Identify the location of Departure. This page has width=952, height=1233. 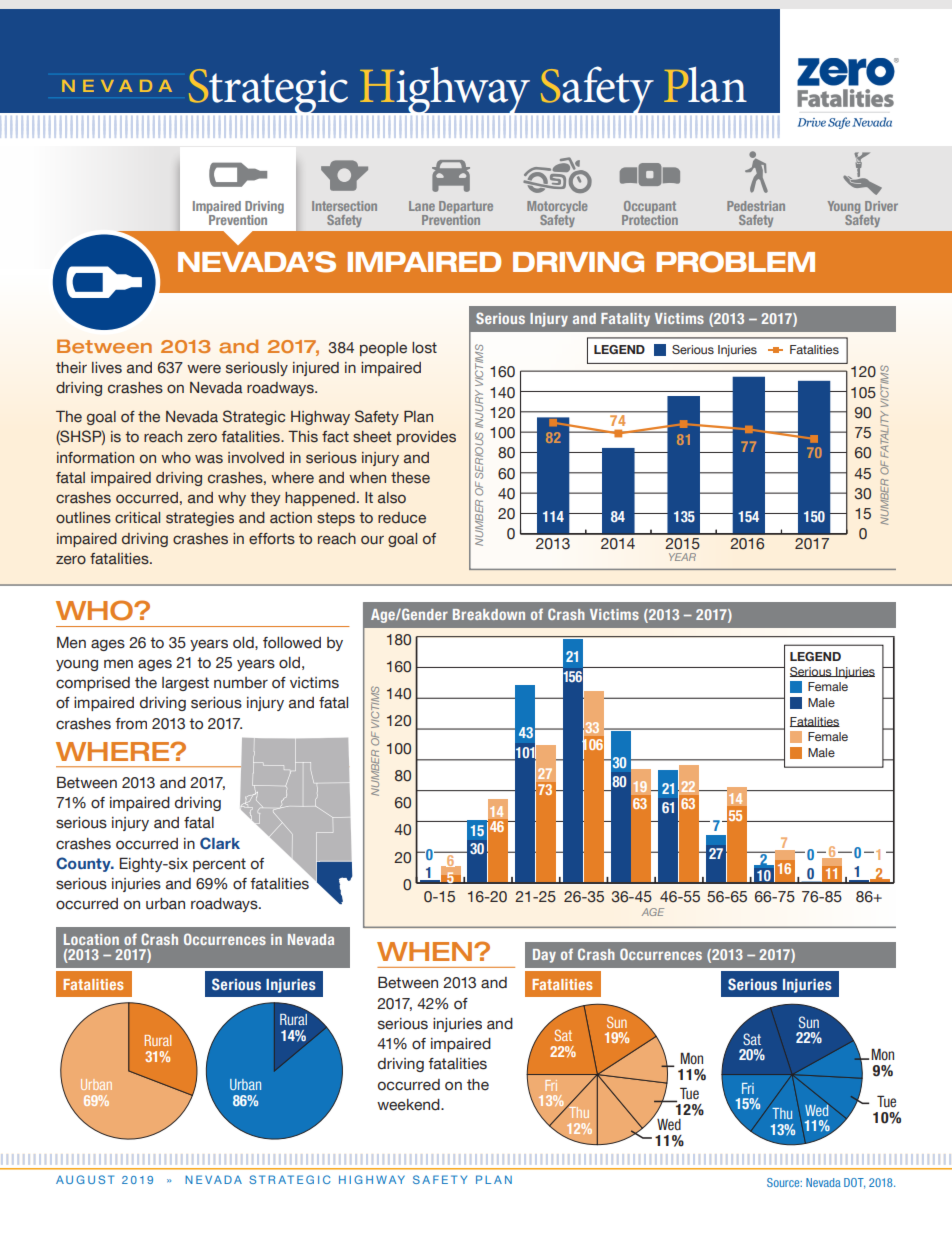
(466, 208).
